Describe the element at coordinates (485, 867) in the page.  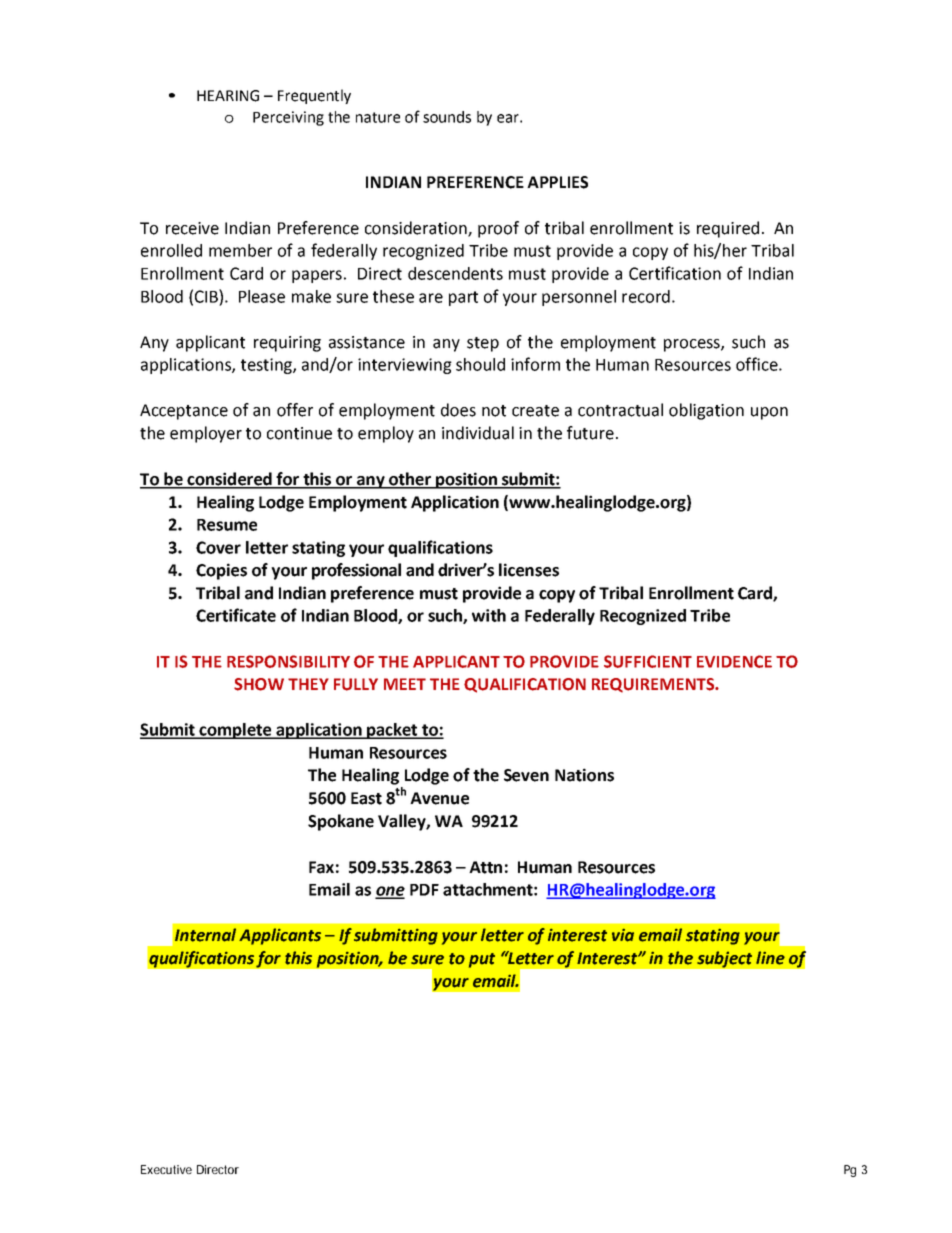
I see `Attn` at that location.
